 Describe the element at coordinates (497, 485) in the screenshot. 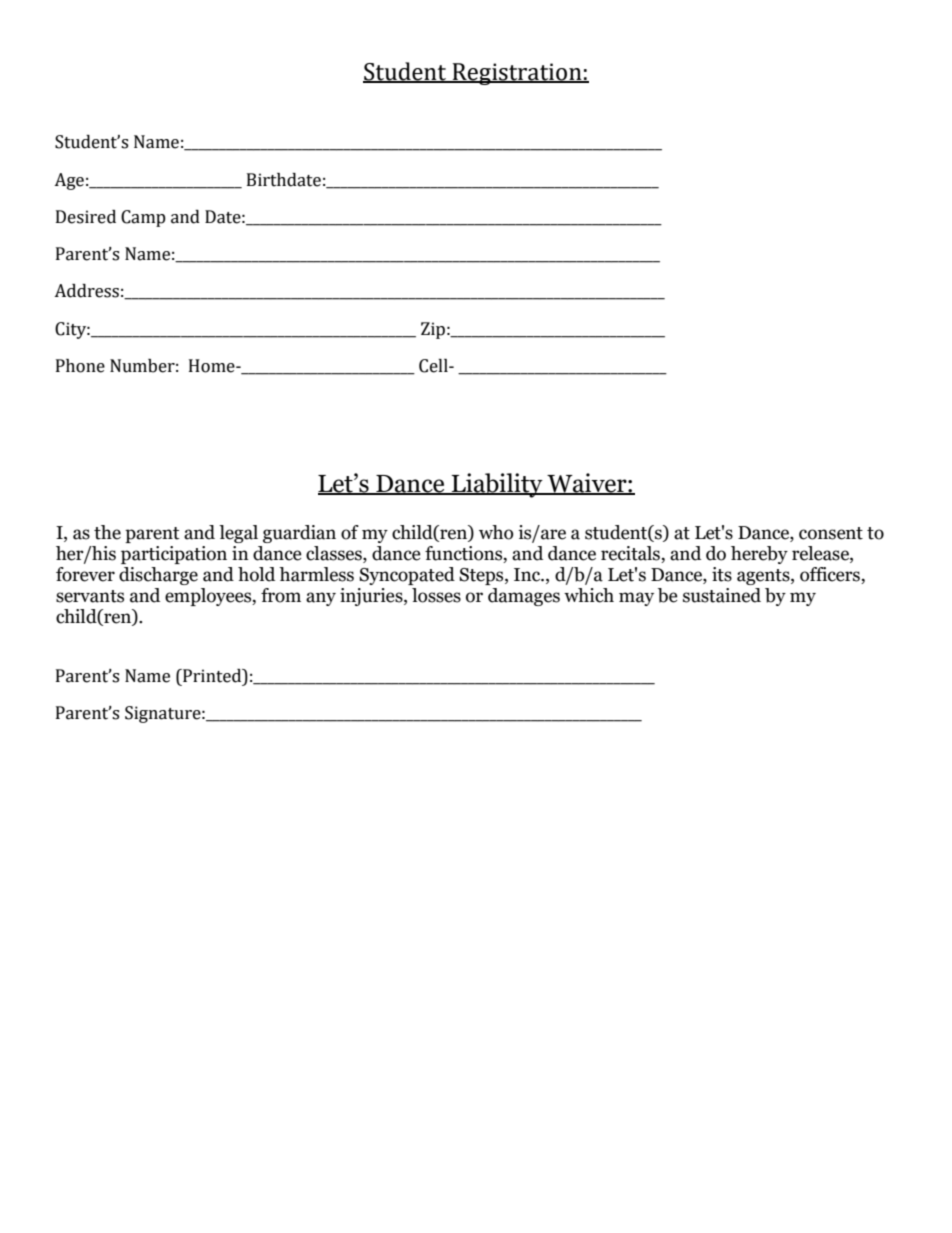

I see `Liability` at that location.
